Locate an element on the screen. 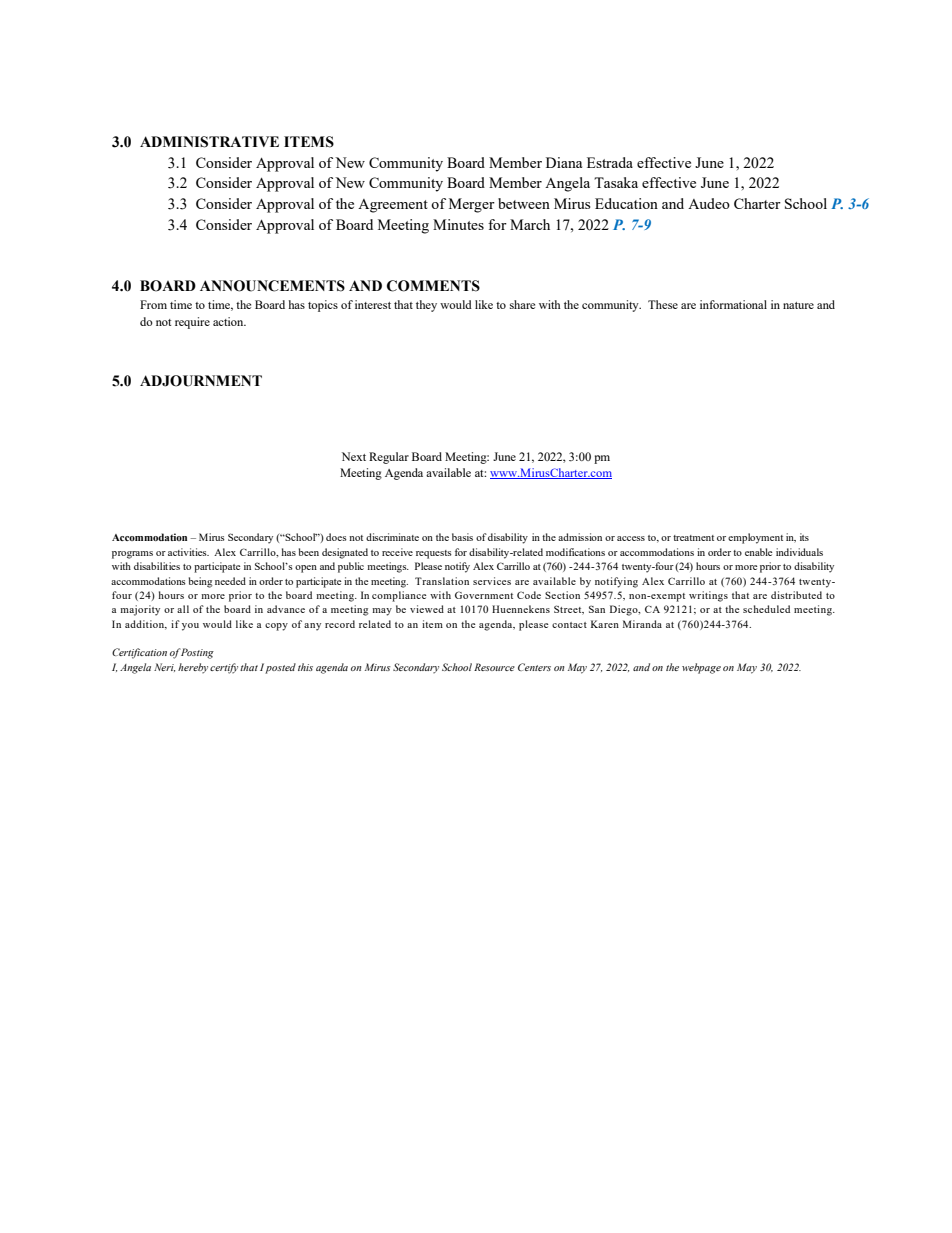 This screenshot has width=952, height=1233. Resource is located at coordinates (494, 667).
